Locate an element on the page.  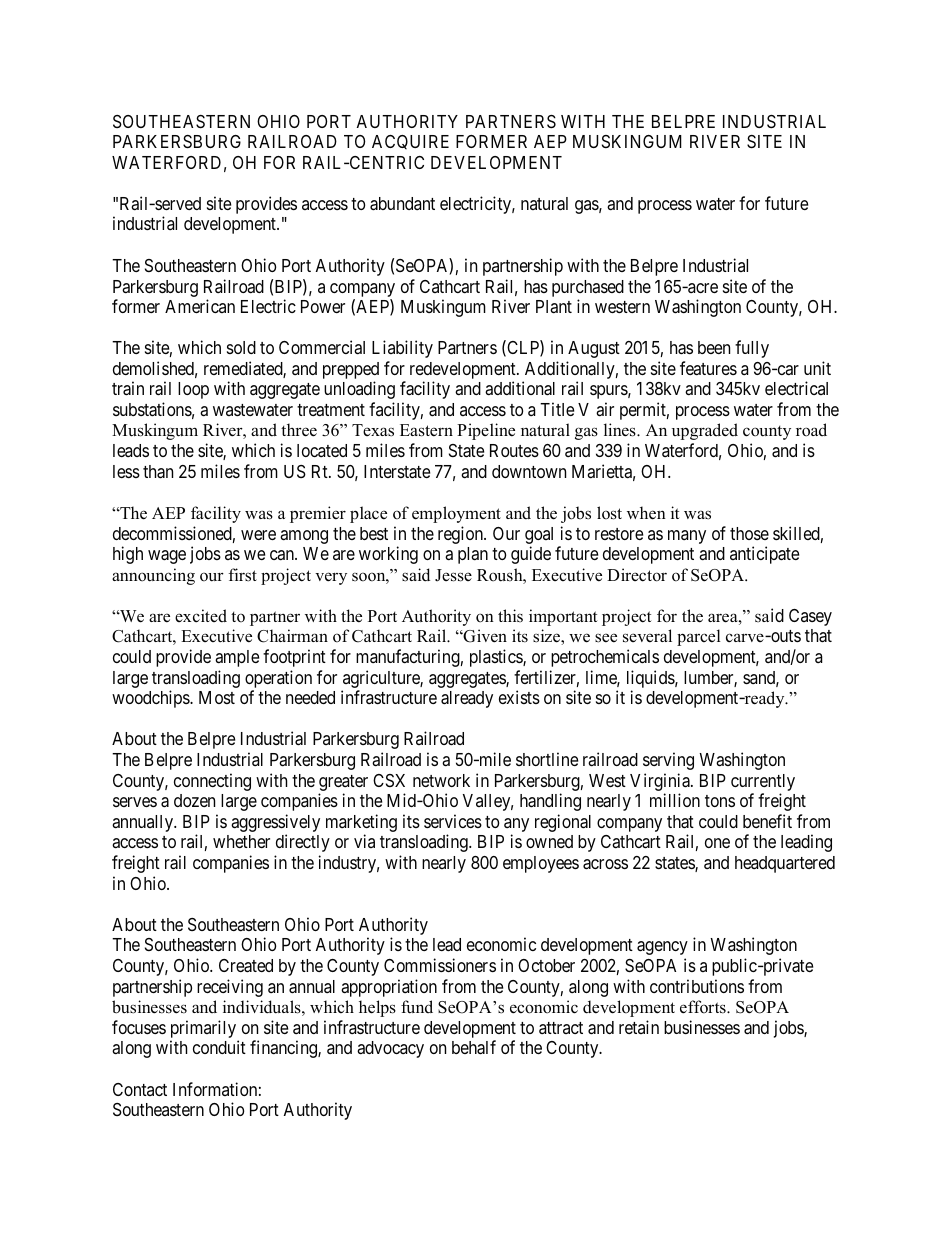
parcel is located at coordinates (699, 637).
